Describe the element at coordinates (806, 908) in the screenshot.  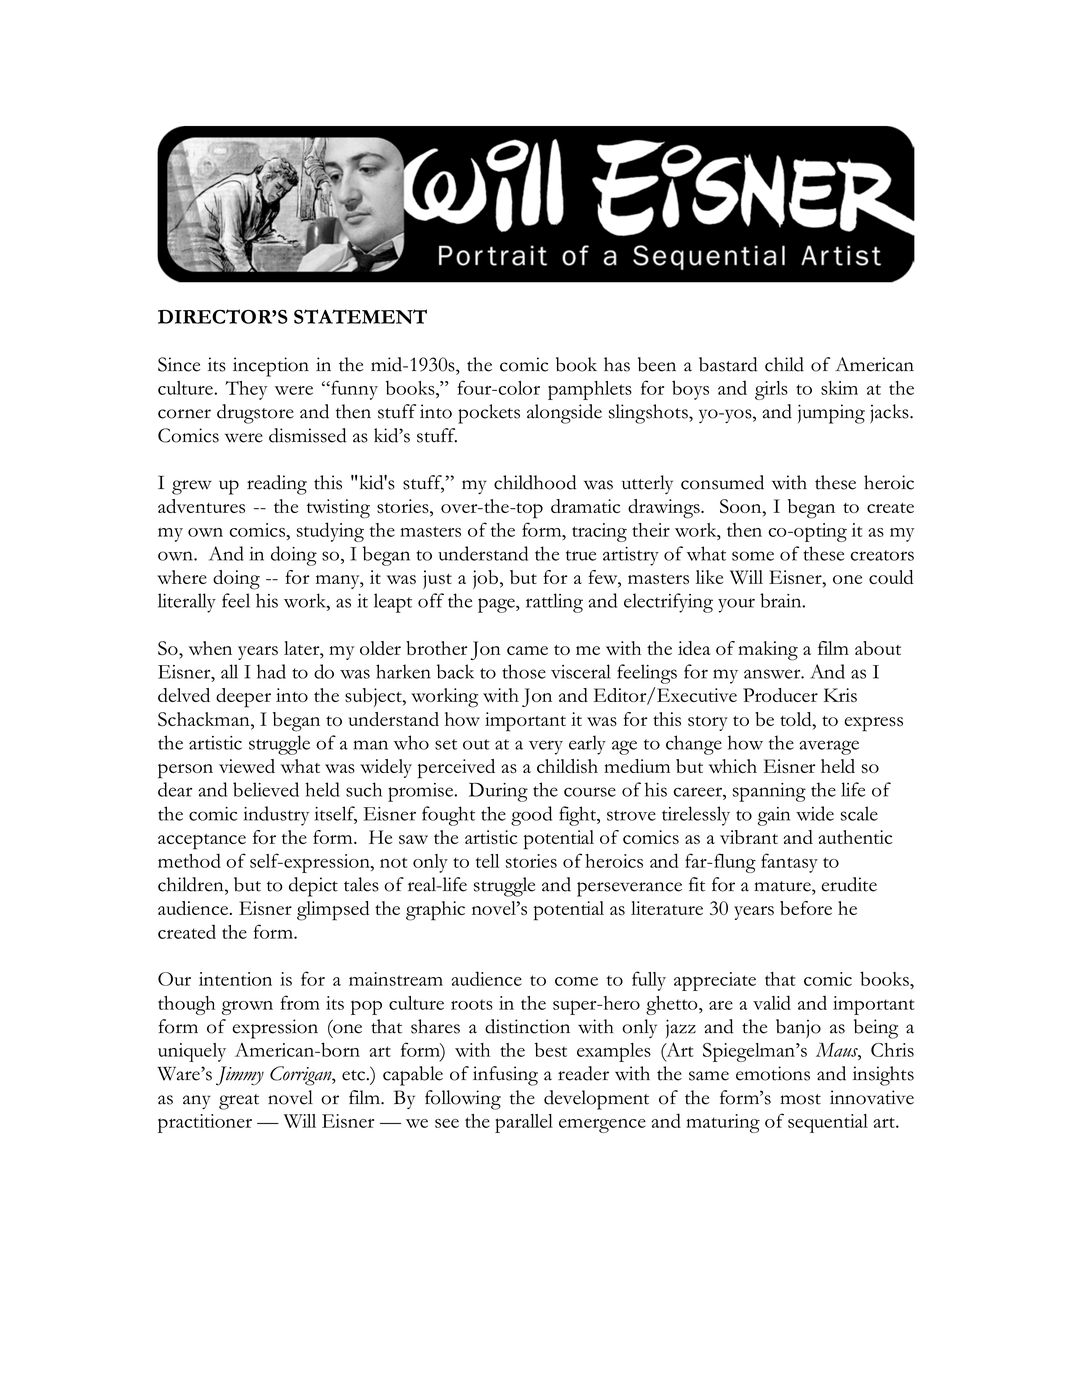
I see `before` at that location.
